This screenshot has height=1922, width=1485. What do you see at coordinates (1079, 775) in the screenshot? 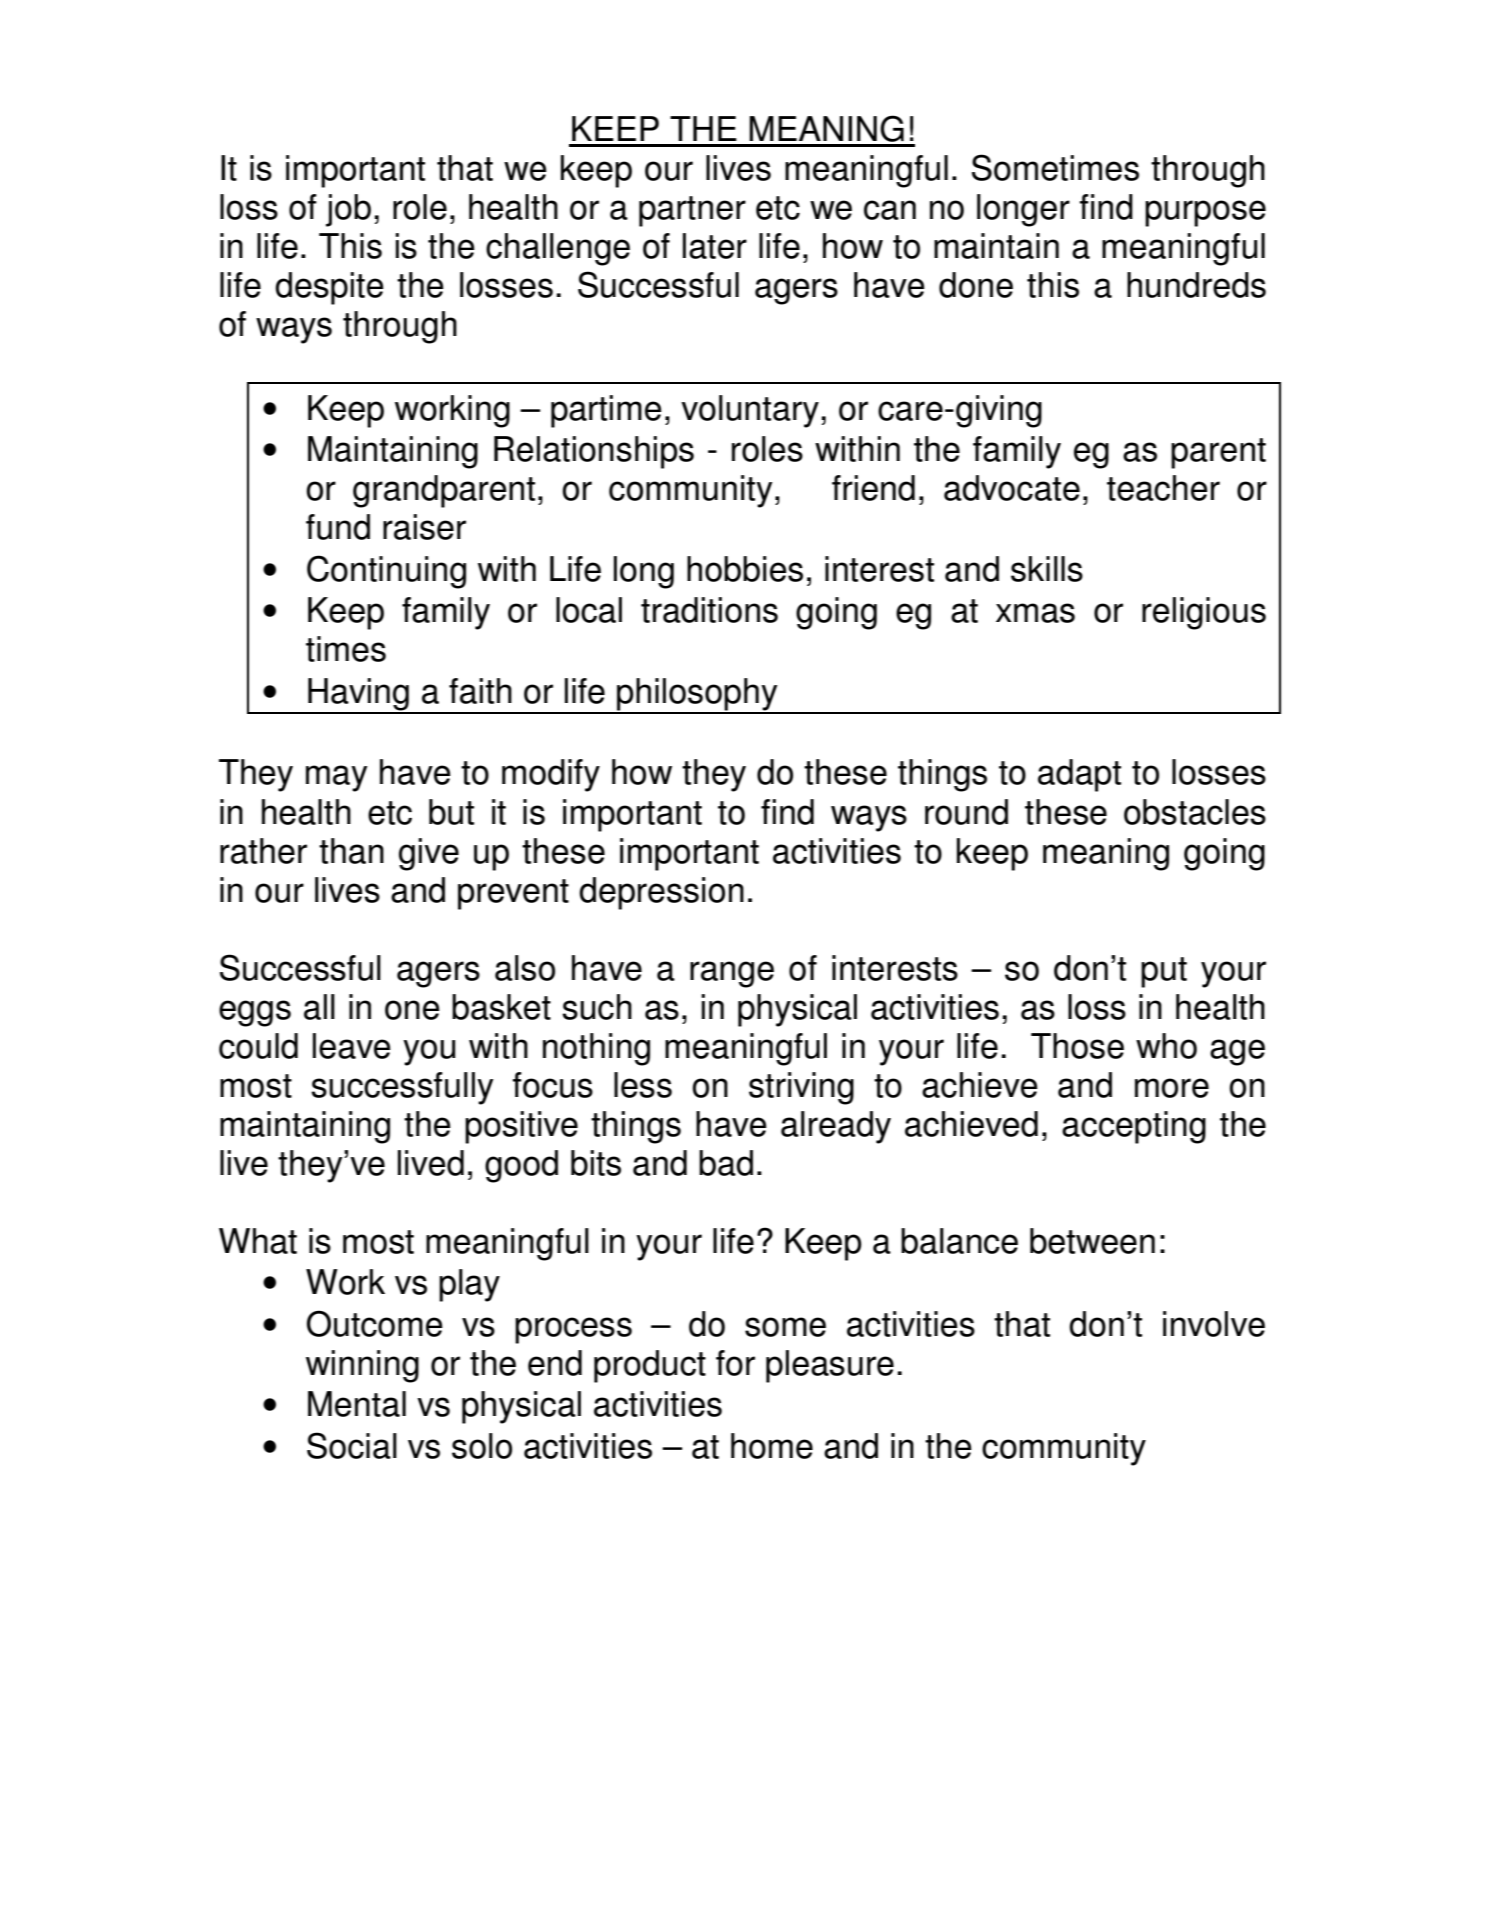
I see `adapt` at bounding box center [1079, 775].
